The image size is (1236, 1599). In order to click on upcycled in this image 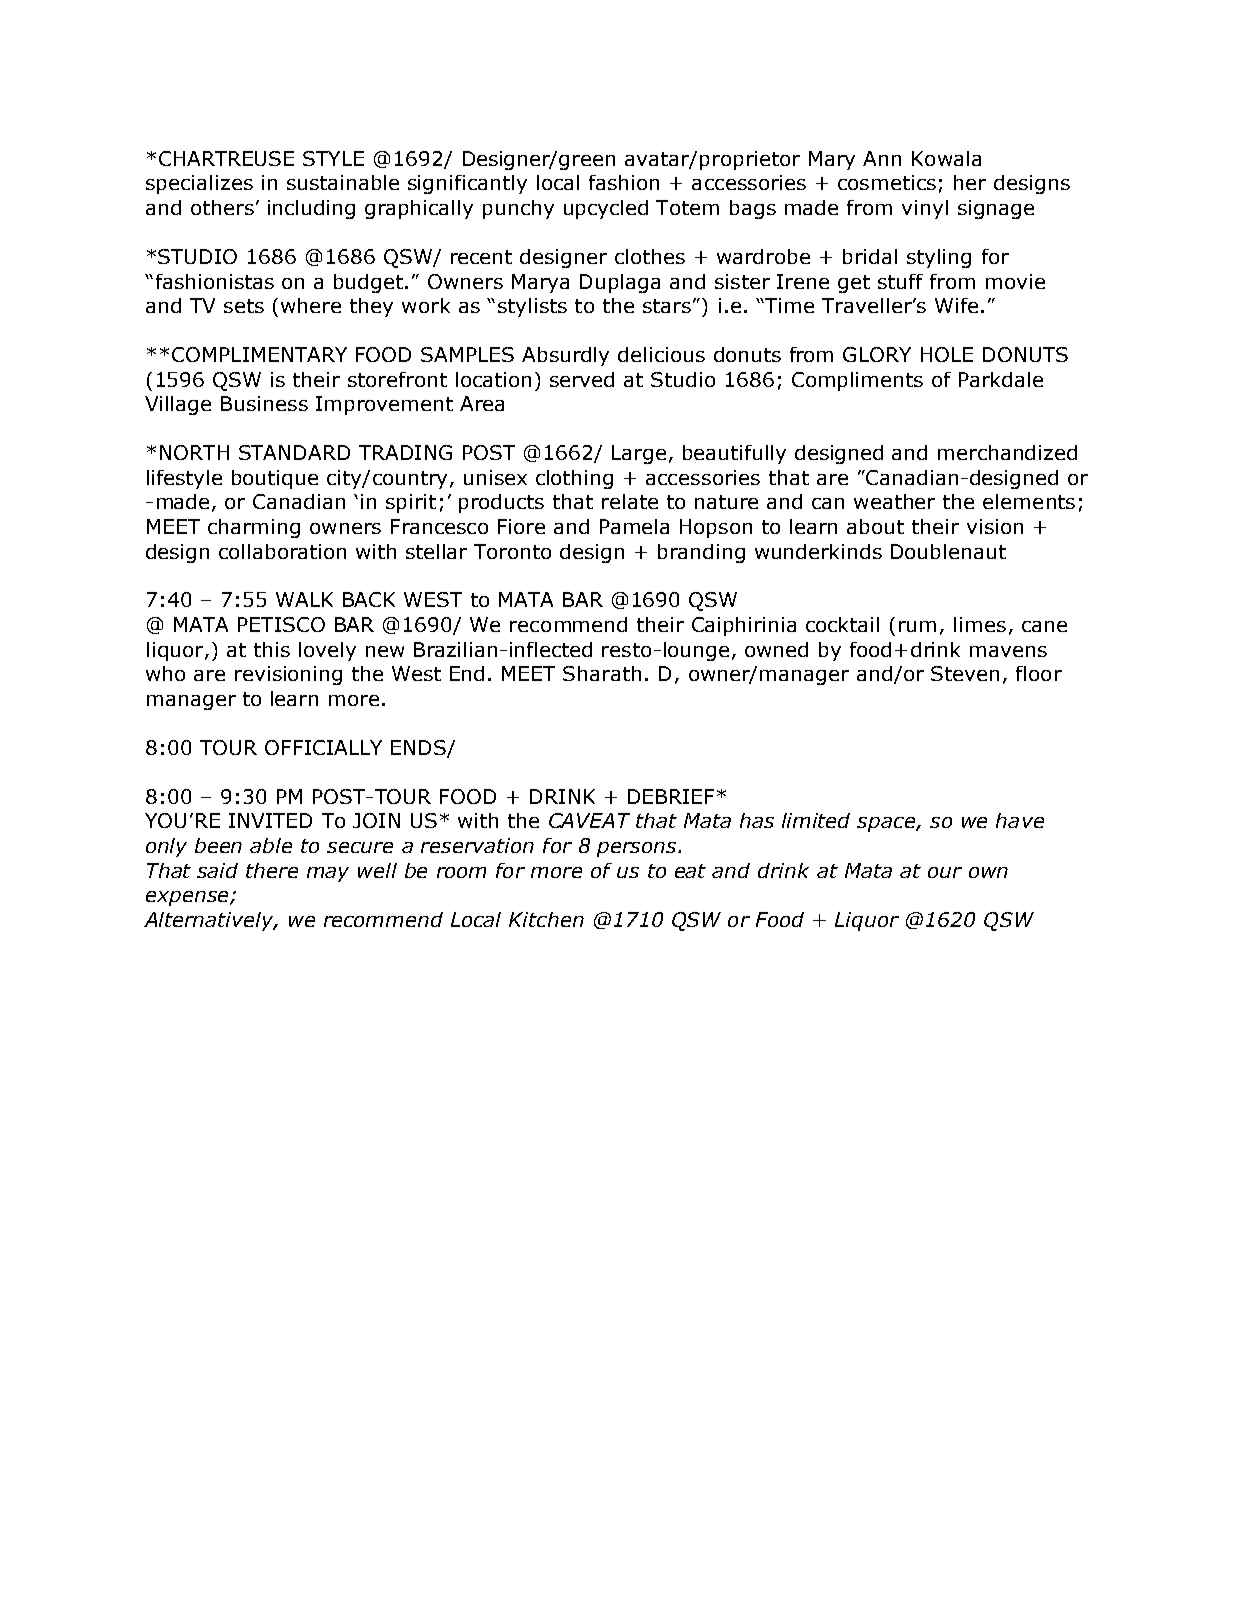, I will do `click(606, 209)`.
